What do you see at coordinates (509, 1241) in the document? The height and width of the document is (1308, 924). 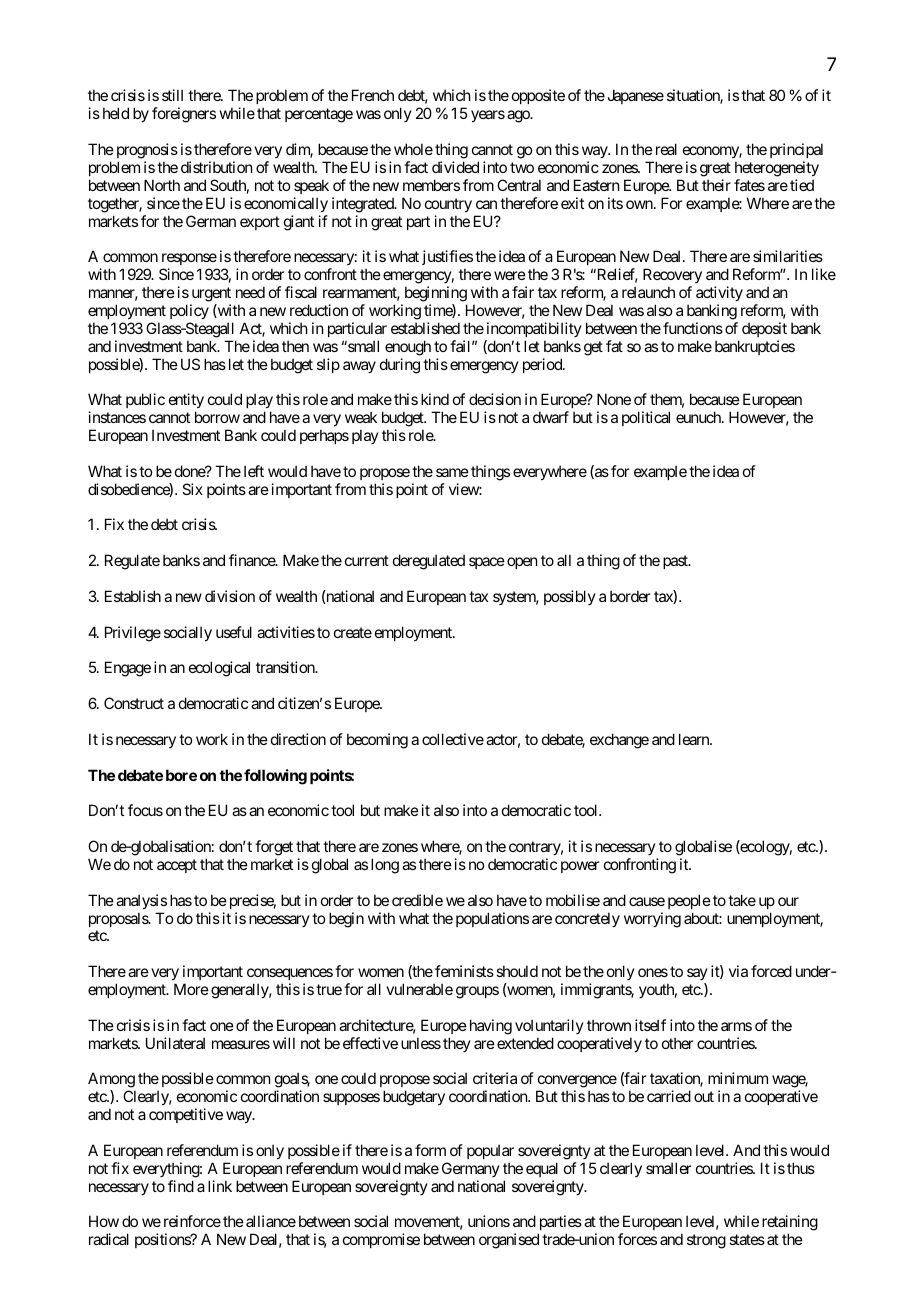 I see `organised` at bounding box center [509, 1241].
